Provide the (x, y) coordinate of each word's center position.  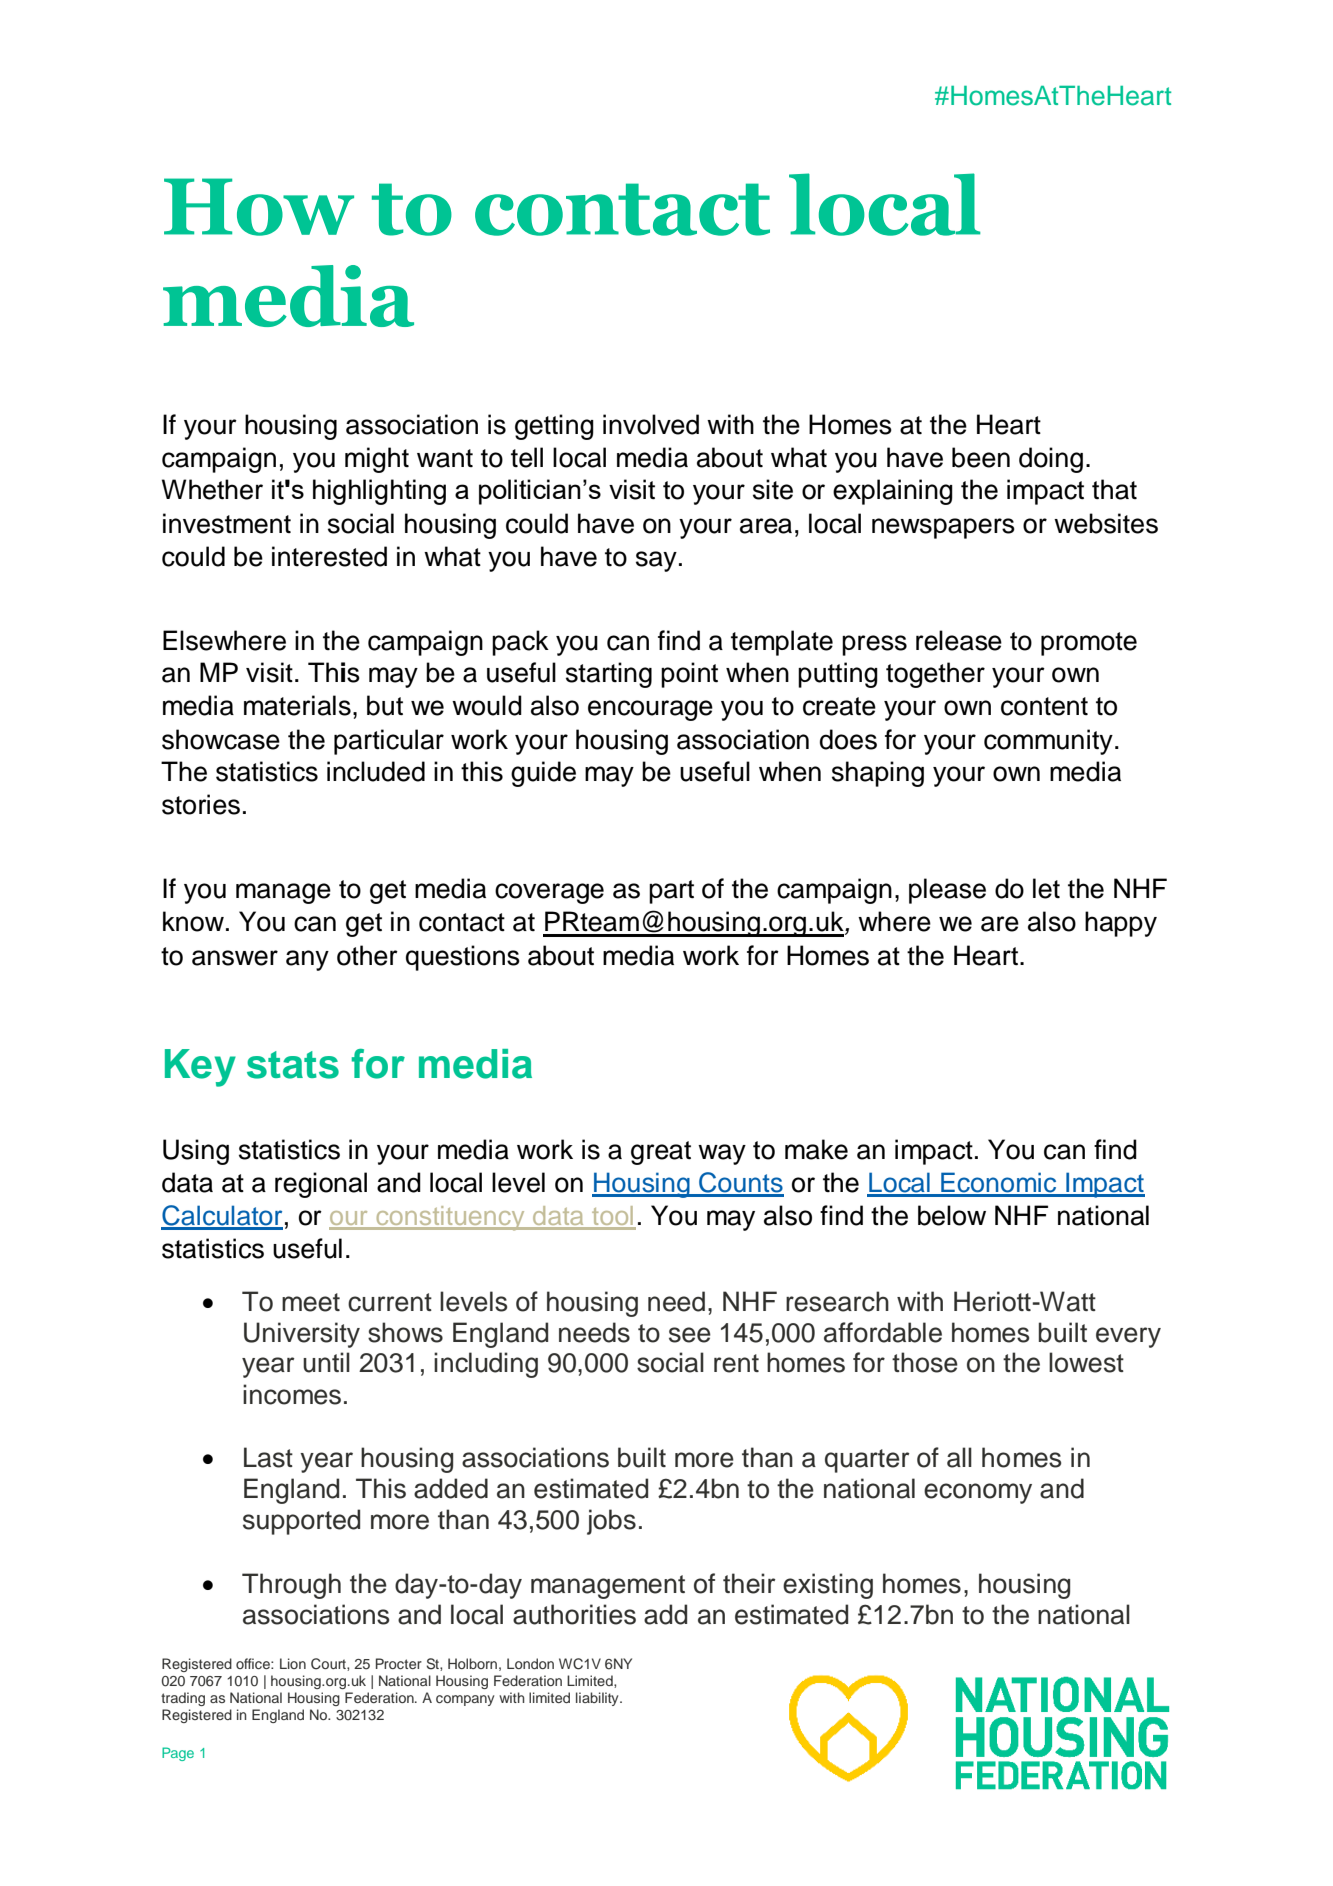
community (1048, 742)
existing (828, 1586)
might (377, 460)
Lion (293, 1663)
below (952, 1215)
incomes (292, 1394)
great (661, 1153)
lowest (1086, 1362)
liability (598, 1699)
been (981, 457)
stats (293, 1065)
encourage (650, 710)
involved (651, 424)
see (690, 1335)
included (376, 771)
